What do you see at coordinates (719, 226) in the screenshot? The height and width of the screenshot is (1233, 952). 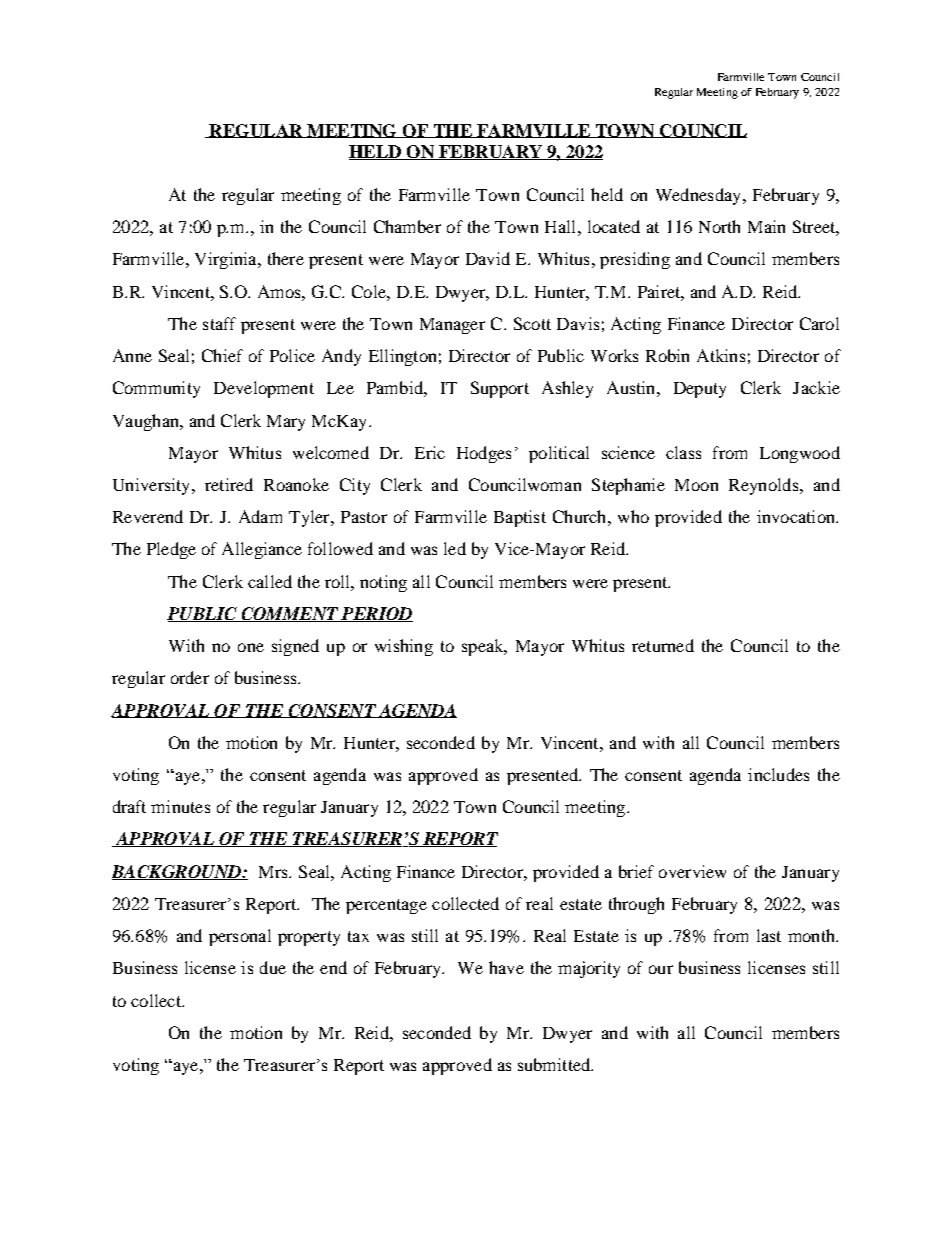 I see `North` at bounding box center [719, 226].
